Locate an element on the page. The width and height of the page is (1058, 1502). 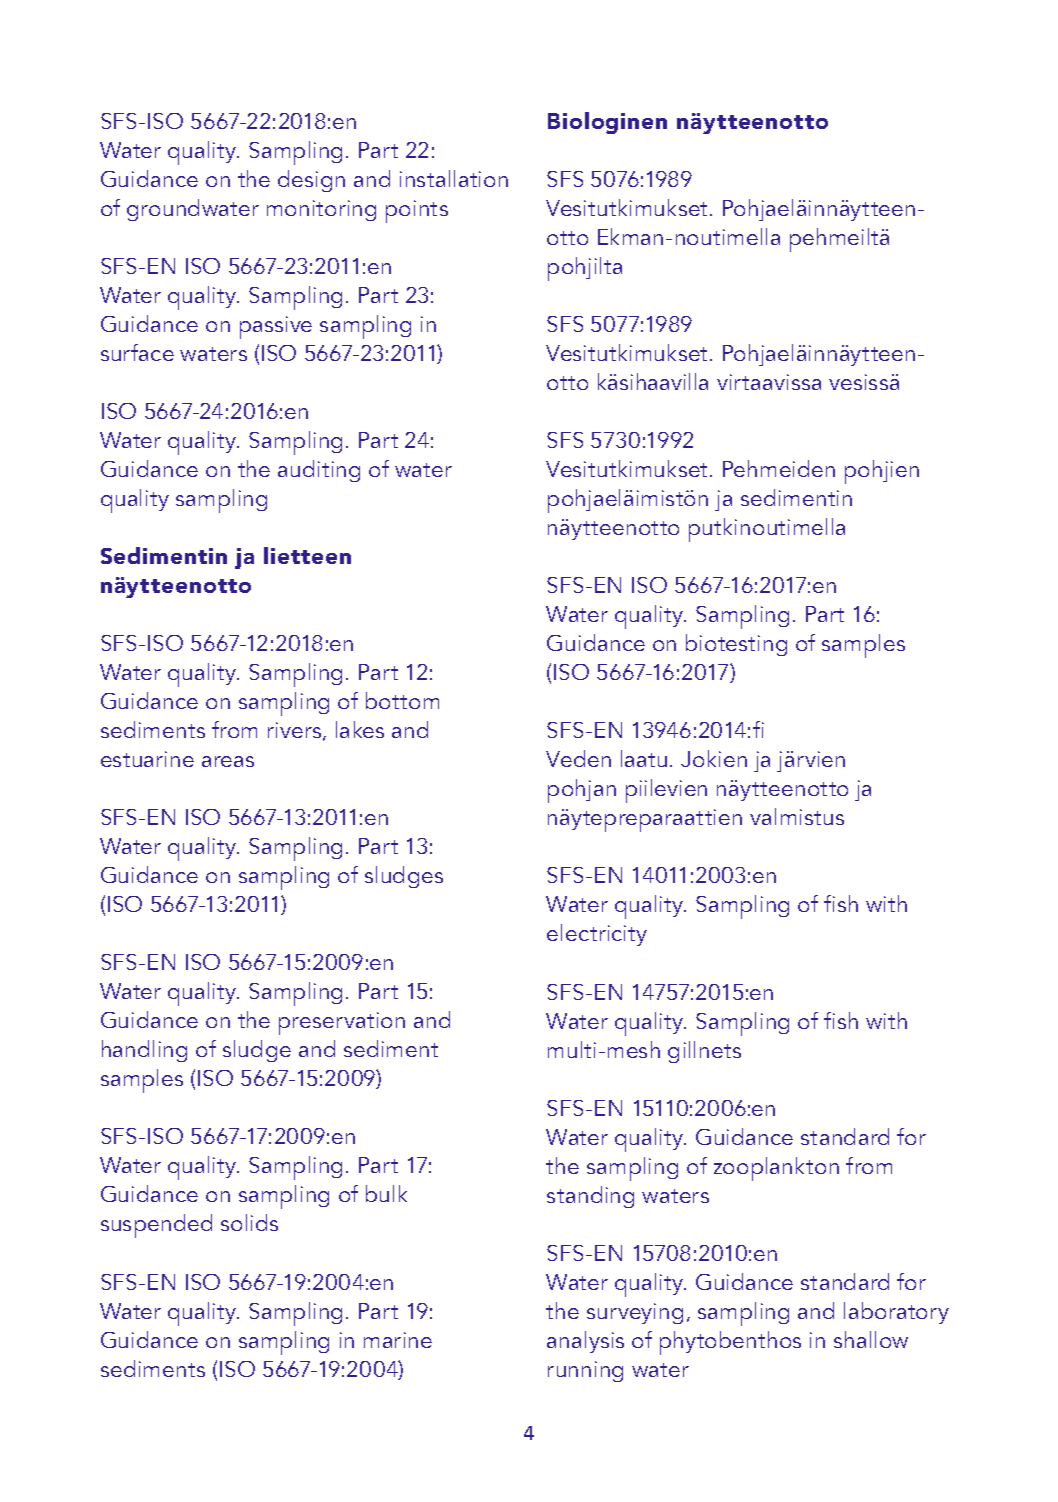
handling is located at coordinates (144, 1051).
